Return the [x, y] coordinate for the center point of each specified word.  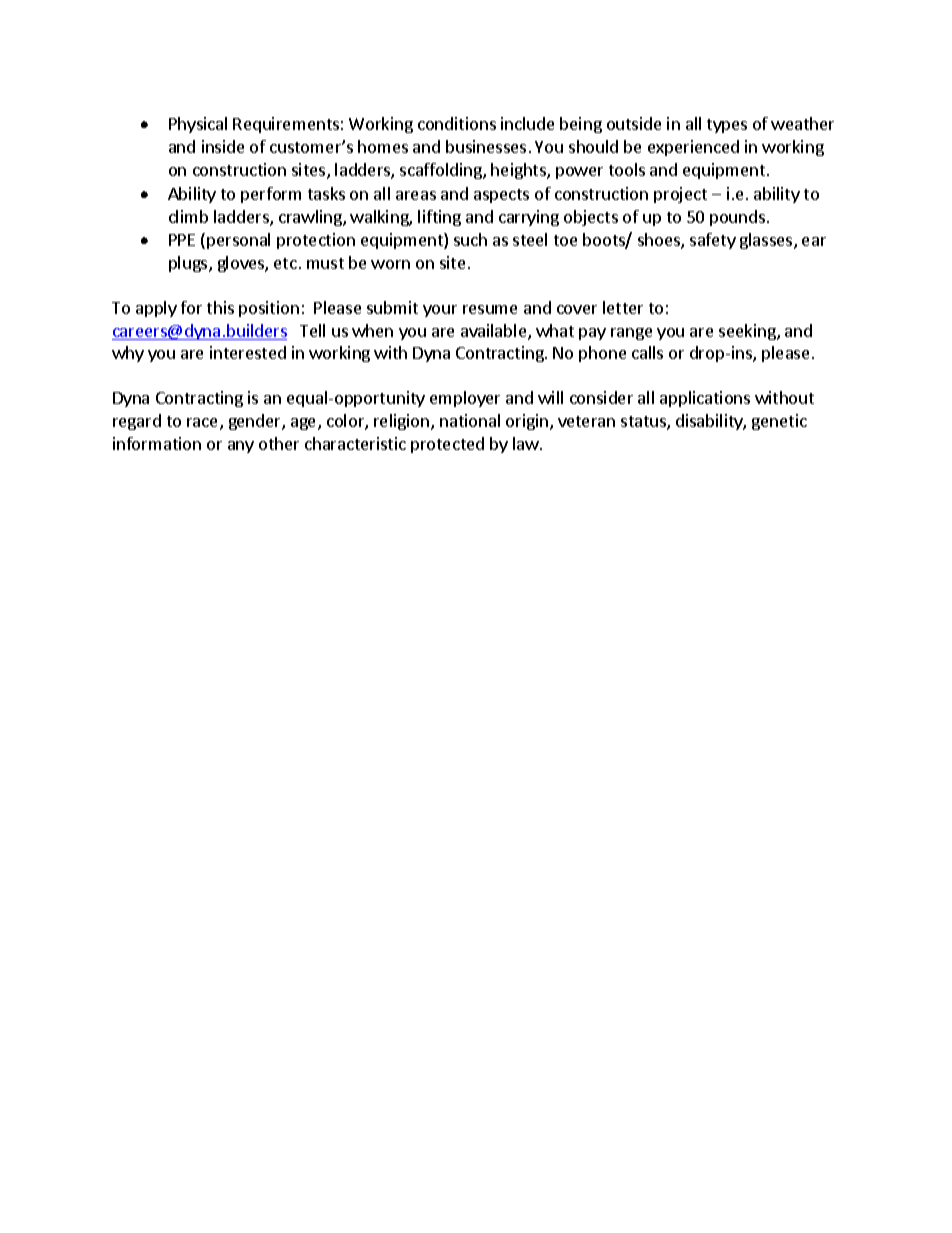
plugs [189, 264]
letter [623, 307]
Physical [198, 125]
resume [490, 309]
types [727, 126]
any [241, 447]
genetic [779, 422]
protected [447, 445]
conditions [457, 123]
